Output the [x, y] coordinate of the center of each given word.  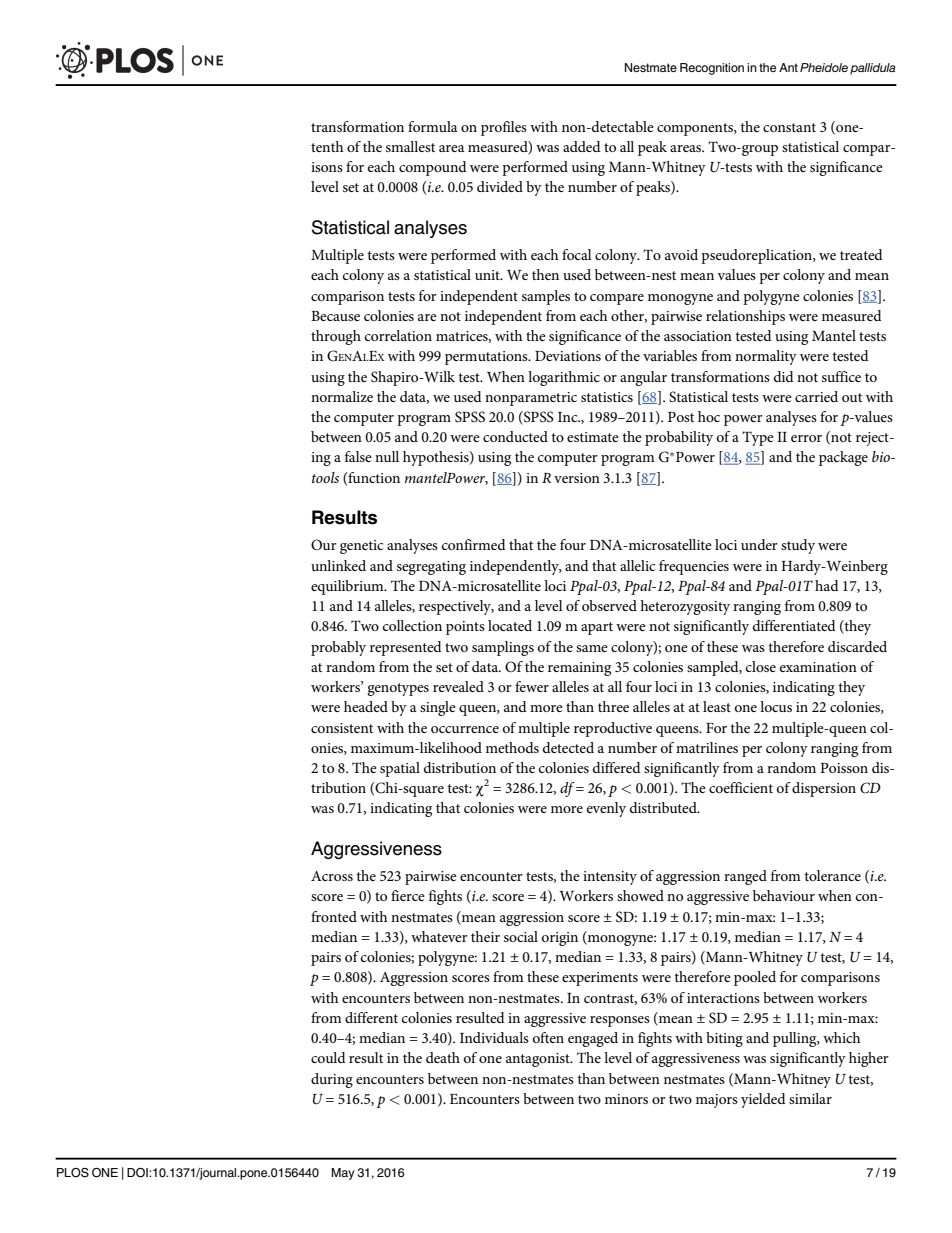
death [443, 1057]
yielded [763, 1100]
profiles [504, 128]
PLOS [73, 1173]
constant [789, 127]
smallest [410, 146]
